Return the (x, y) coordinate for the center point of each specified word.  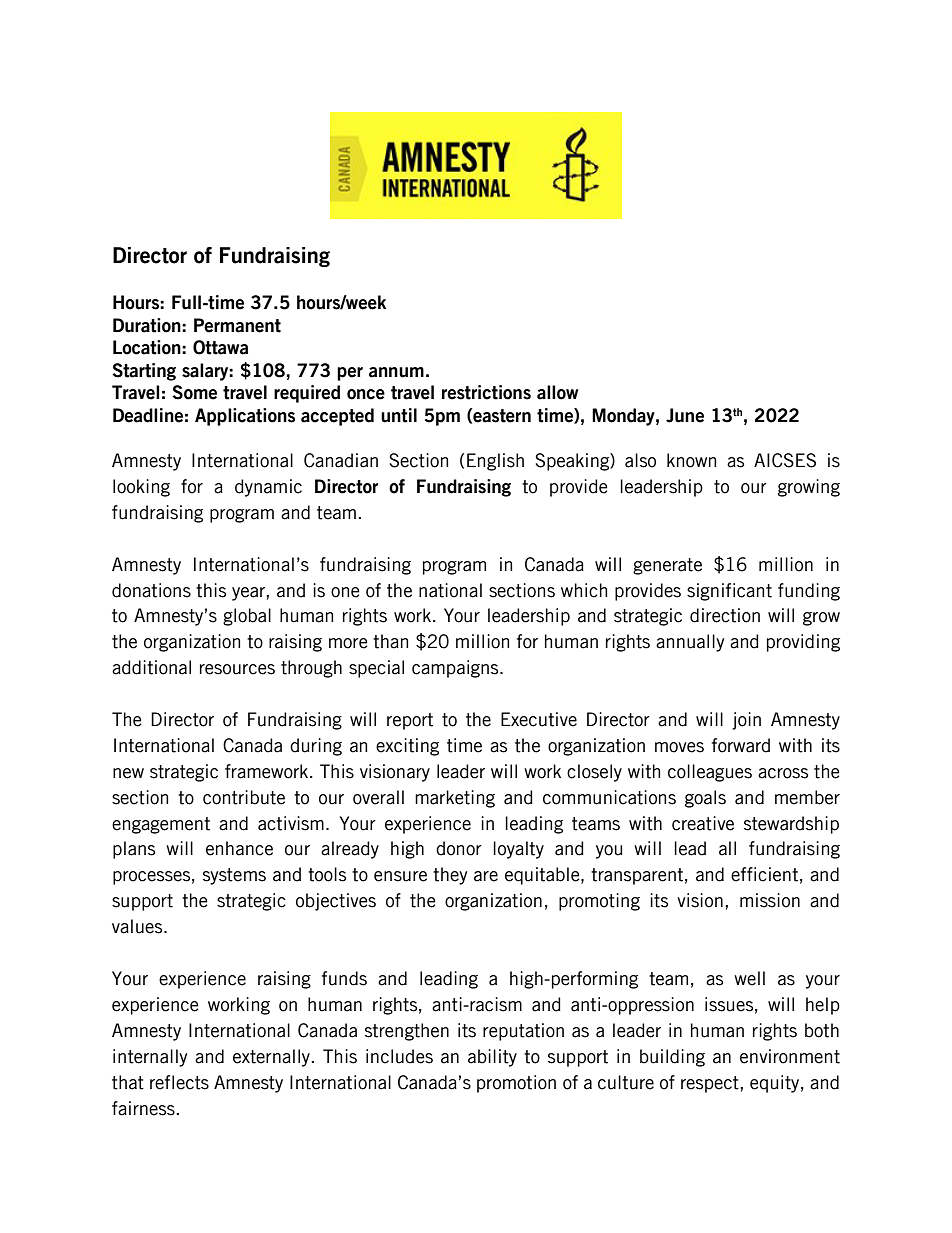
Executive (539, 719)
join (746, 721)
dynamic (268, 488)
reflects (179, 1082)
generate (667, 566)
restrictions (486, 392)
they (450, 876)
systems (234, 876)
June (685, 415)
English (495, 462)
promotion (516, 1084)
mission (770, 900)
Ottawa (220, 347)
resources (237, 669)
